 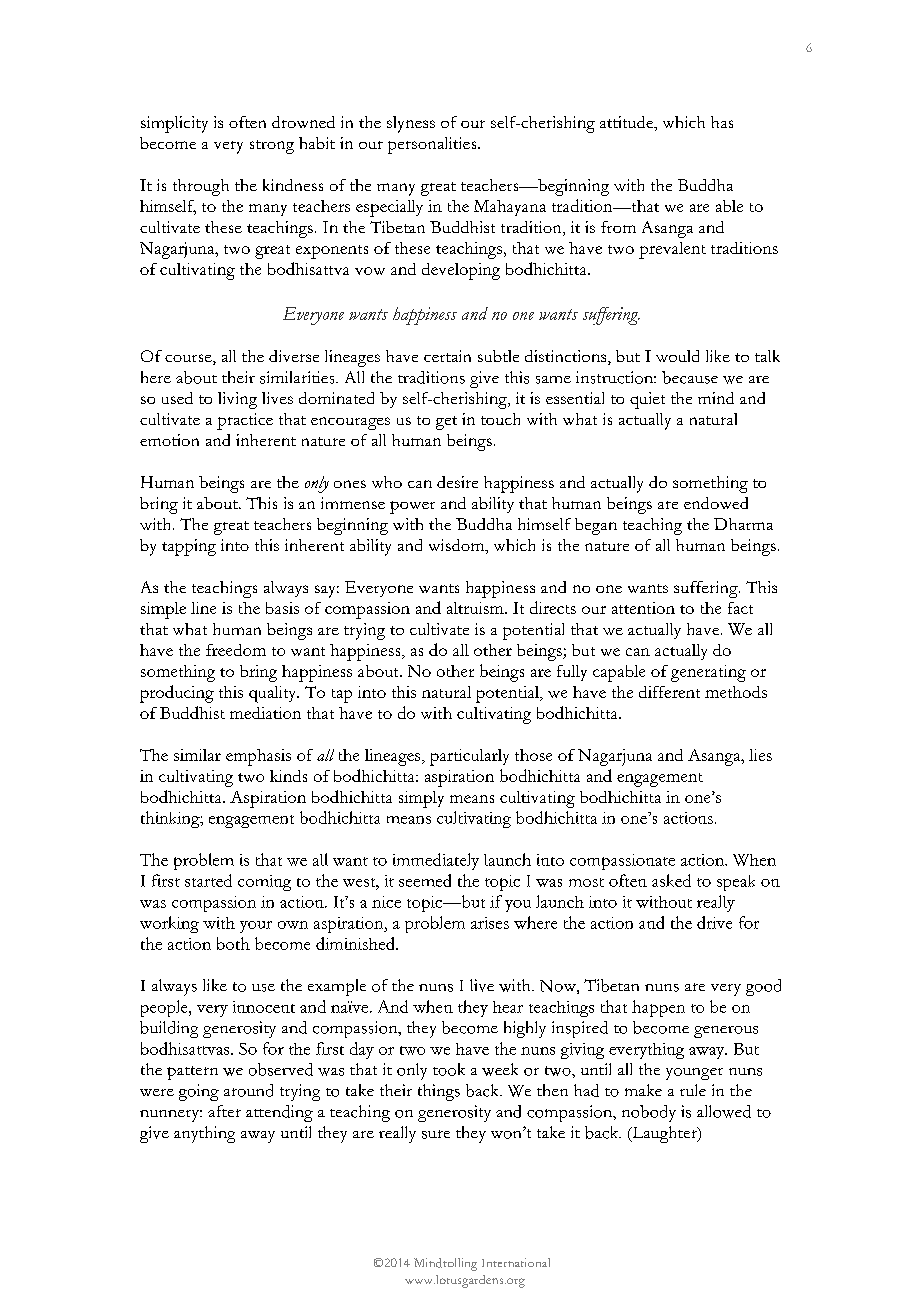 I want to click on altruism, so click(x=476, y=608).
